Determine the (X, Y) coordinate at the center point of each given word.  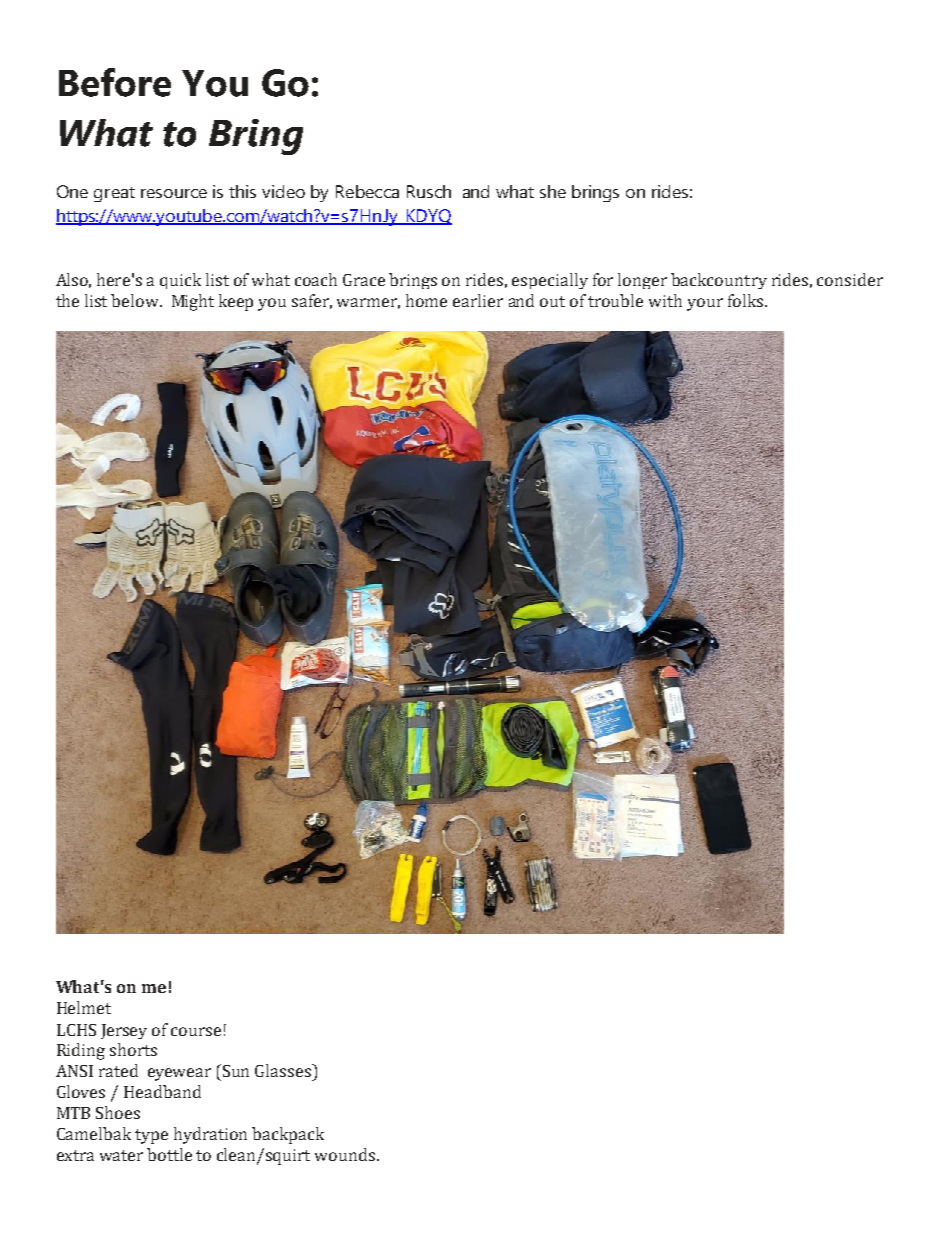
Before (115, 82)
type (151, 1136)
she (553, 191)
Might (193, 302)
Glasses (284, 1070)
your (705, 304)
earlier (478, 300)
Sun (236, 1071)
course (196, 1031)
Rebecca (367, 191)
